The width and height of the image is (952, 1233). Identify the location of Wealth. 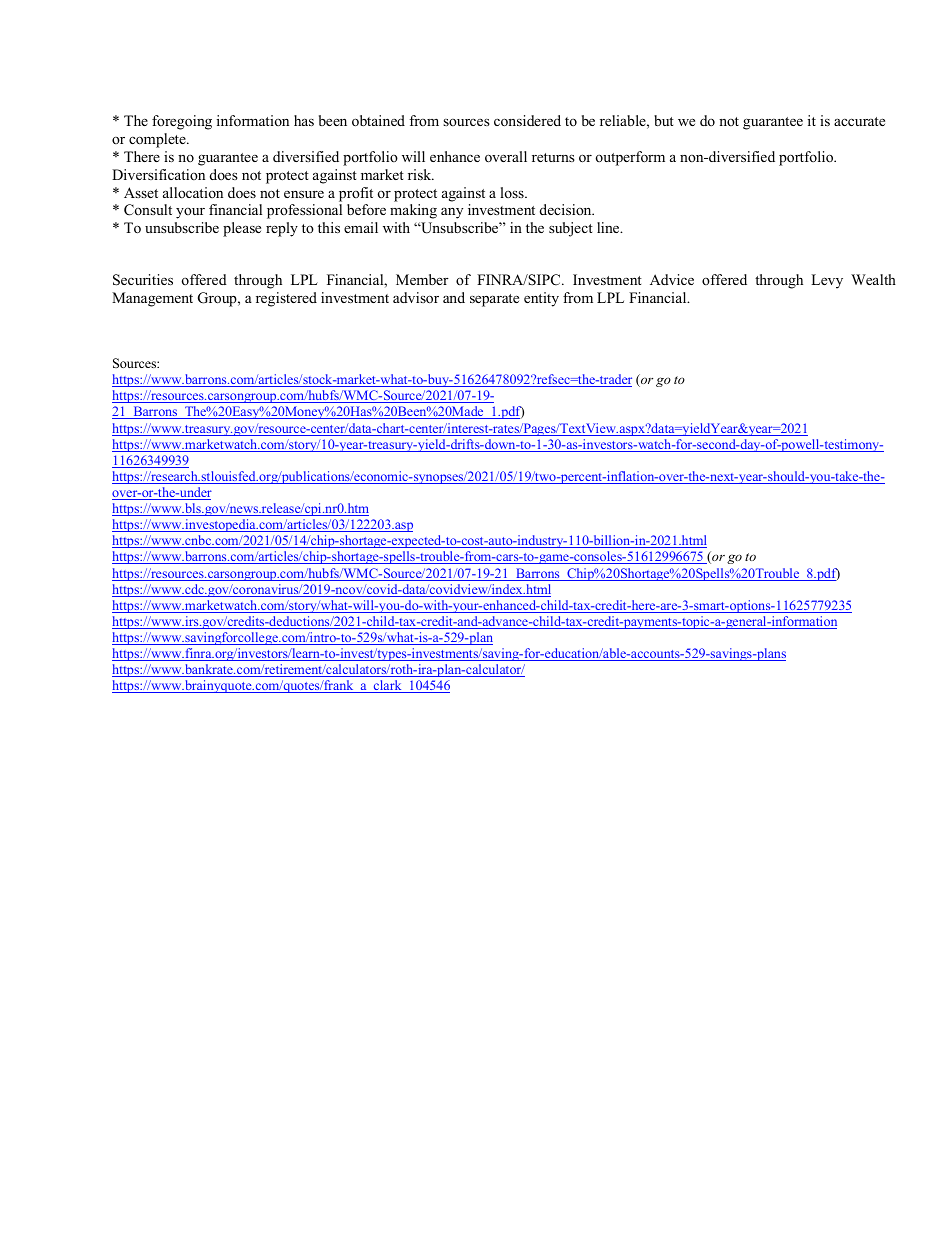
(873, 279).
